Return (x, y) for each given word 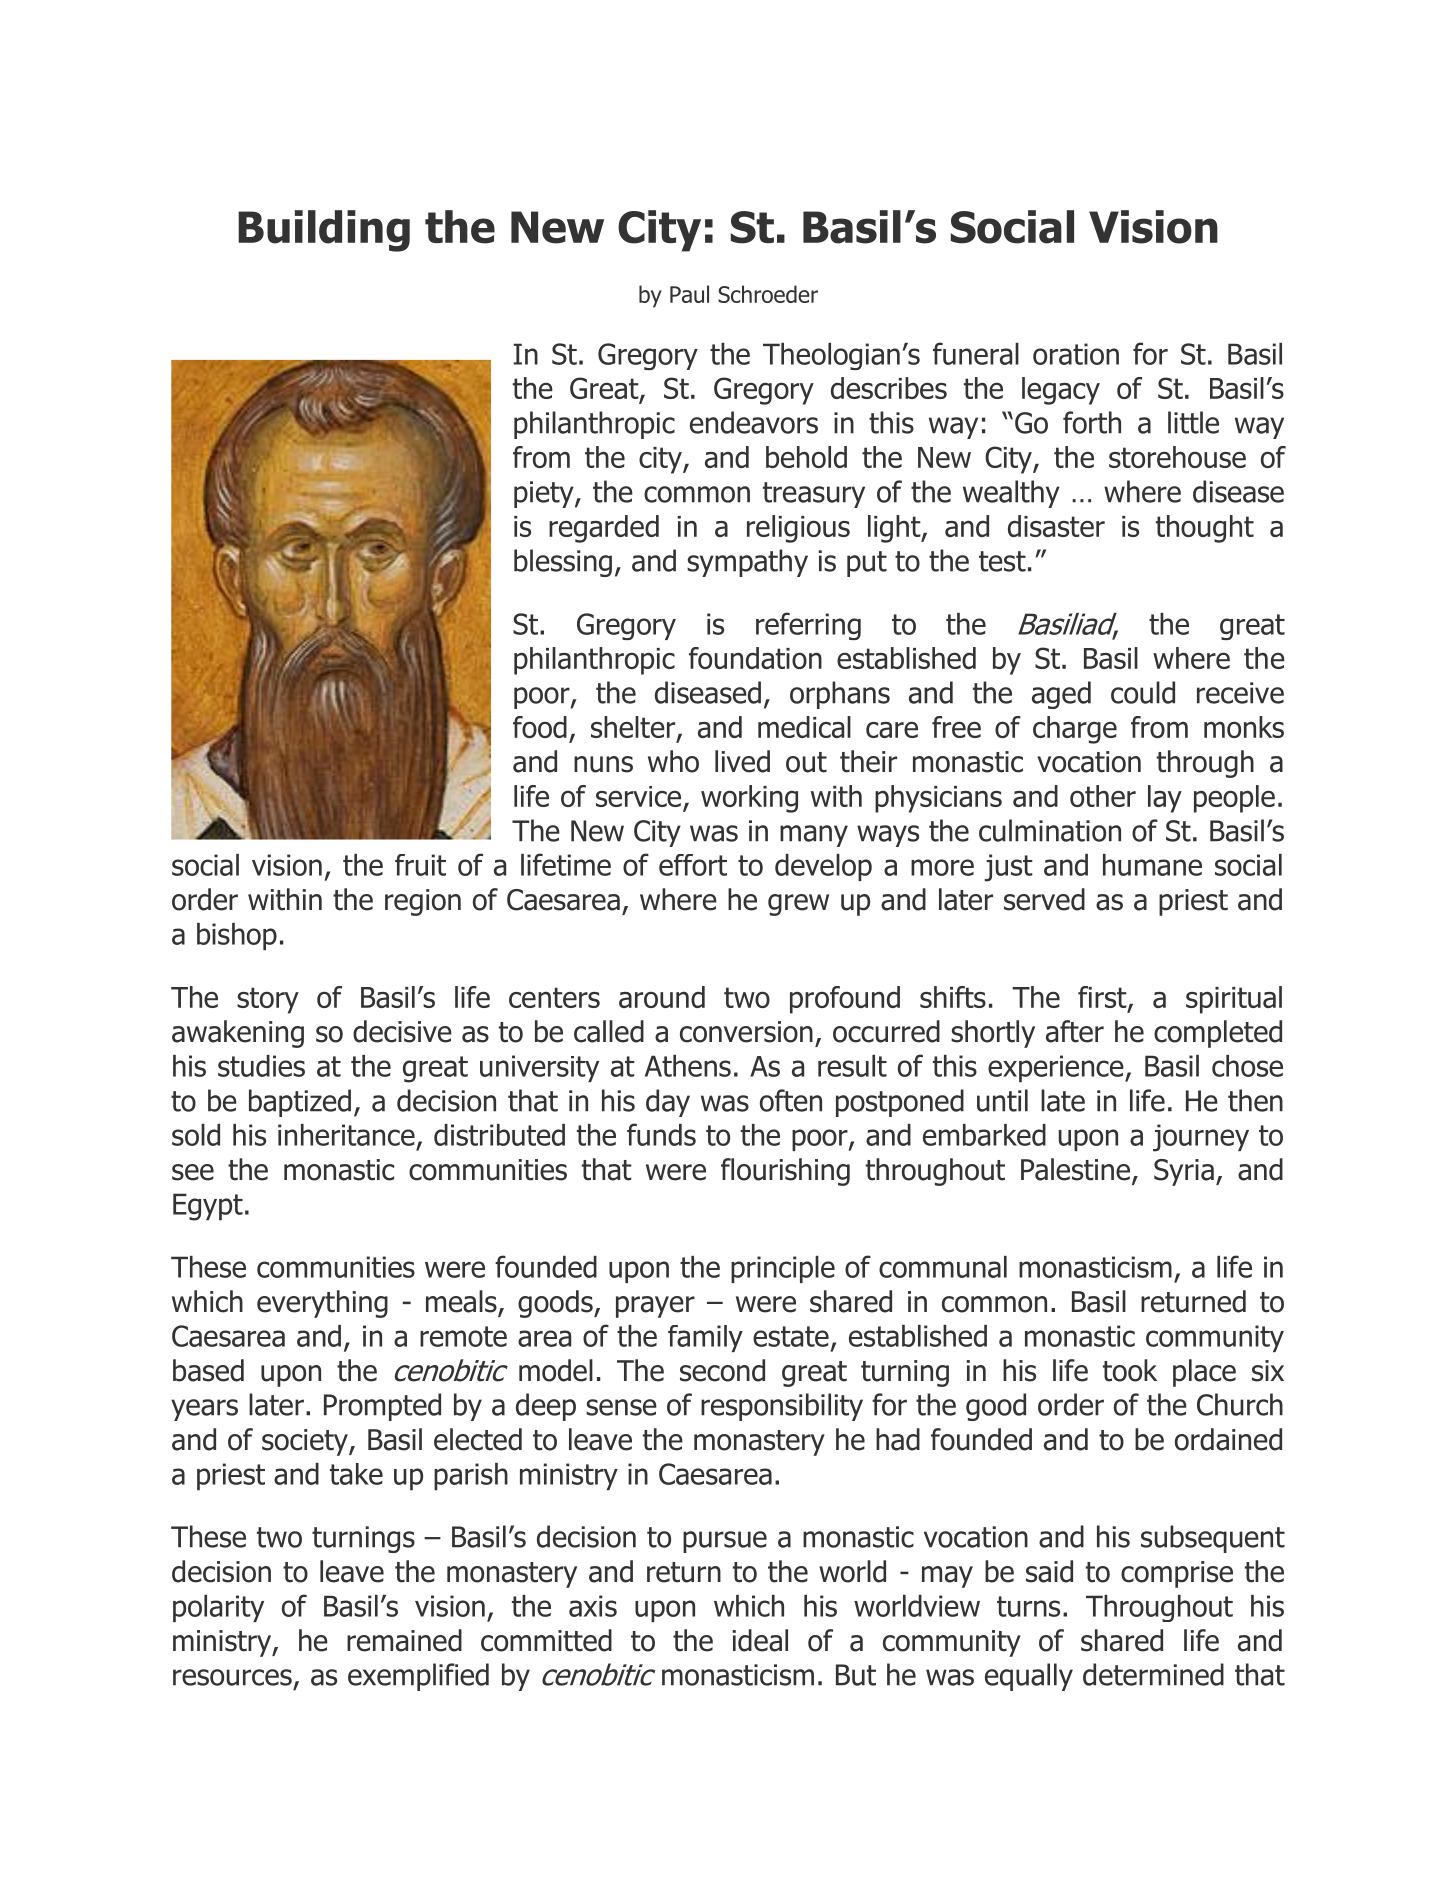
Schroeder (768, 294)
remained (404, 1640)
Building (324, 231)
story (268, 1000)
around (662, 997)
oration (1076, 354)
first (1103, 998)
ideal (760, 1640)
